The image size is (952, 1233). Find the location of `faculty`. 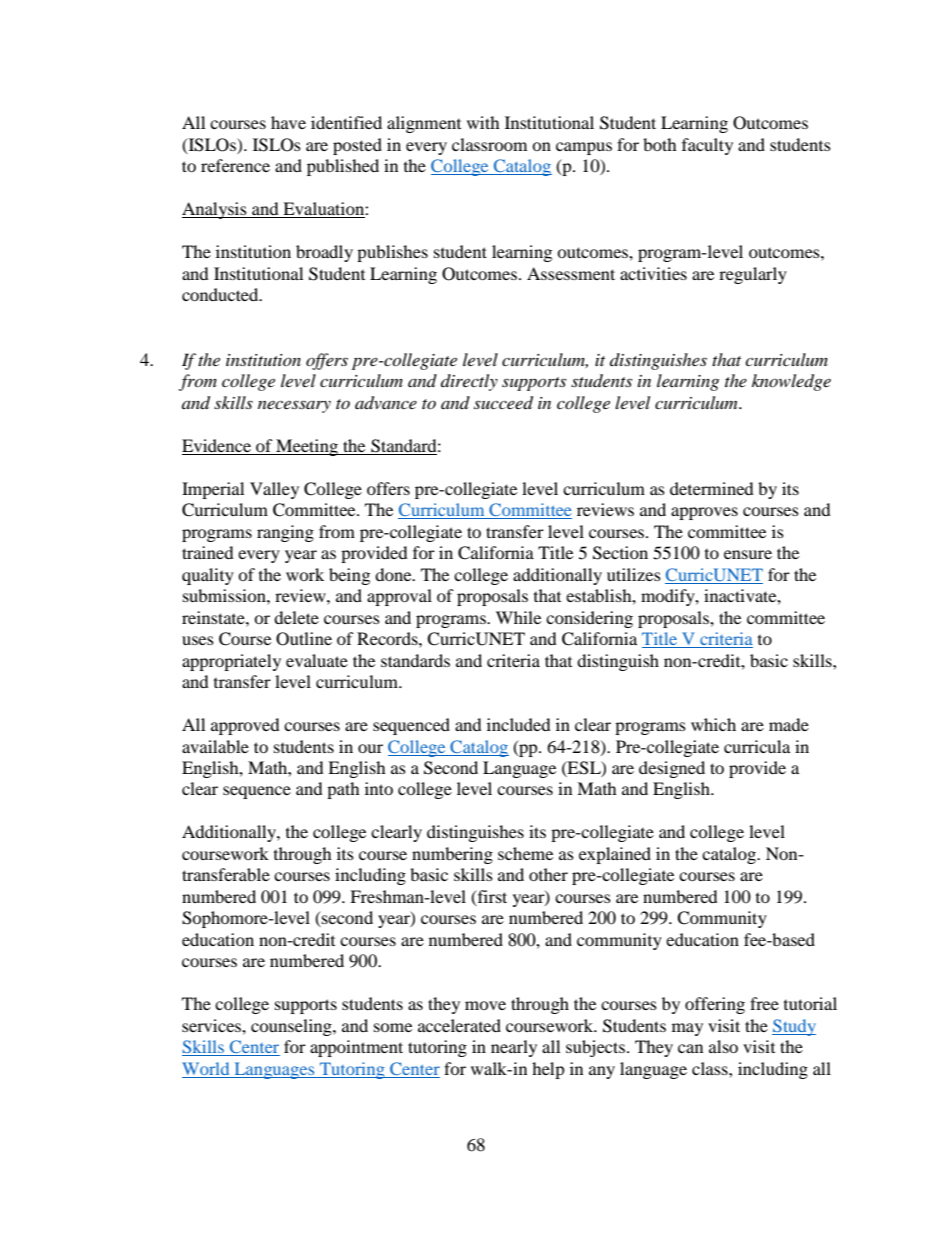

faculty is located at coordinates (707, 146).
